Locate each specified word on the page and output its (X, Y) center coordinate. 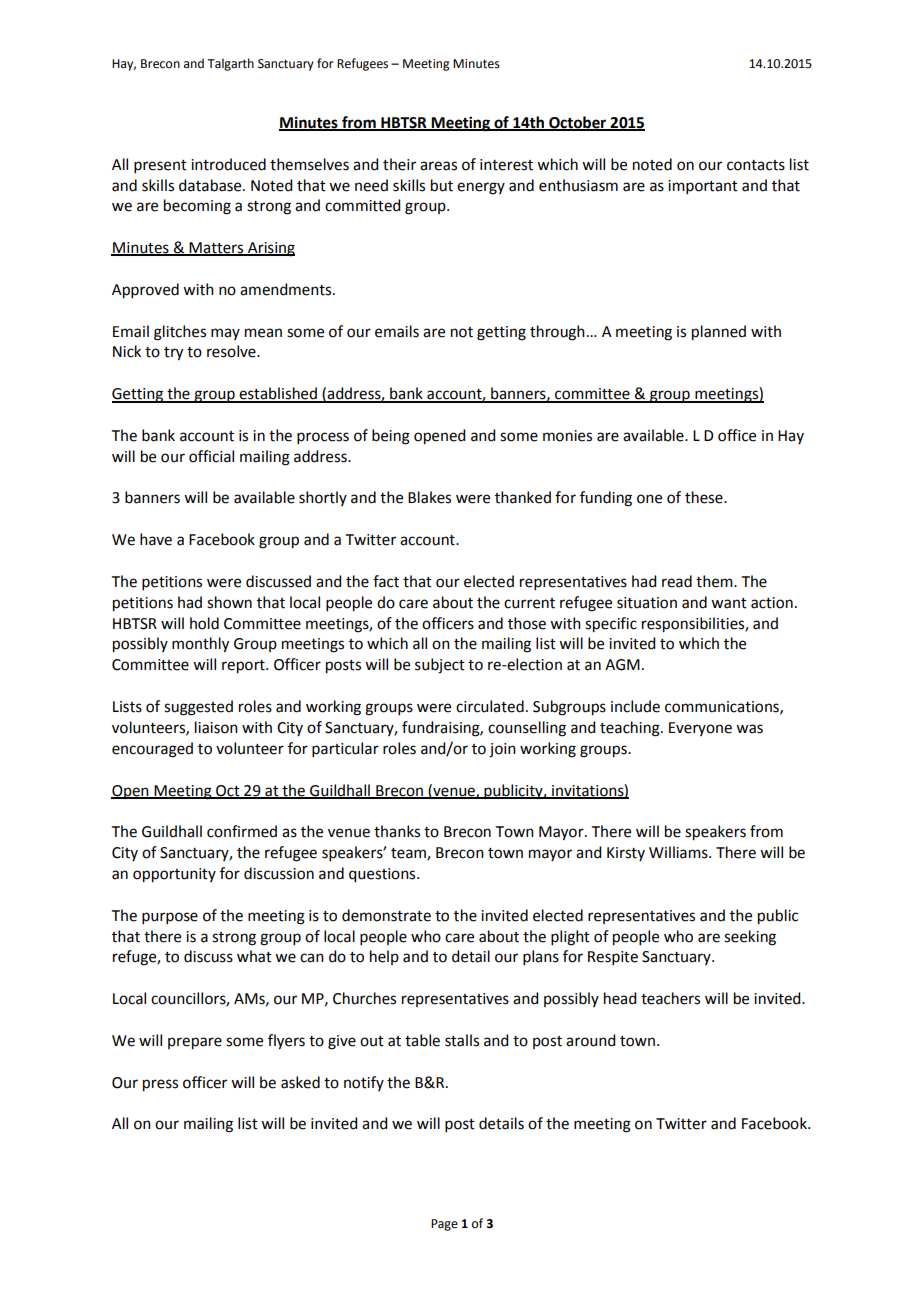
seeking (750, 938)
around (590, 1040)
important (703, 187)
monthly (200, 645)
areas (438, 166)
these (705, 497)
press (160, 1085)
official (211, 456)
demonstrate (386, 915)
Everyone (700, 729)
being (391, 437)
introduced (228, 164)
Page (444, 1225)
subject (440, 666)
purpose (170, 918)
